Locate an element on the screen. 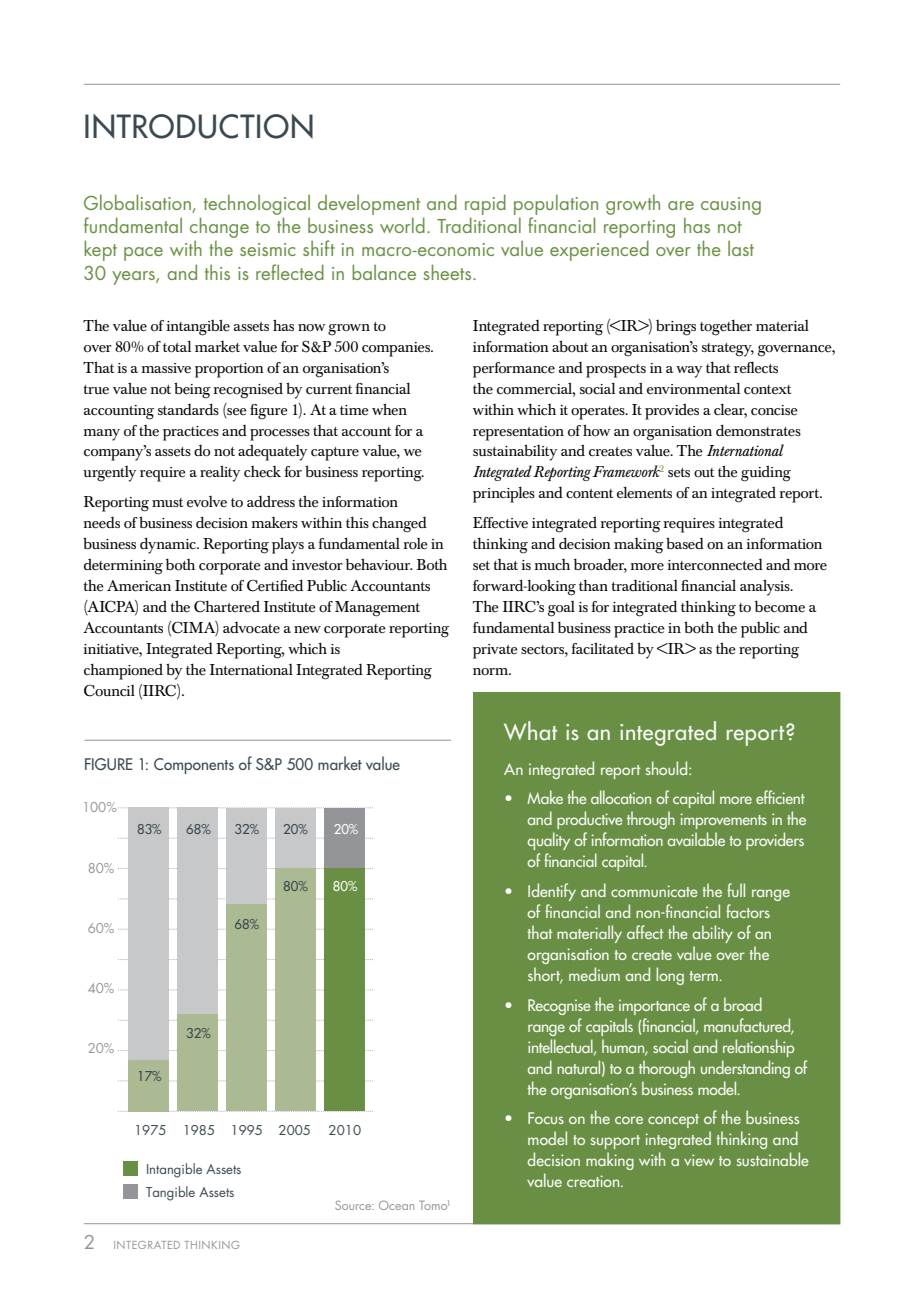 Image resolution: width=924 pixels, height=1308 pixels. private is located at coordinates (495, 651).
